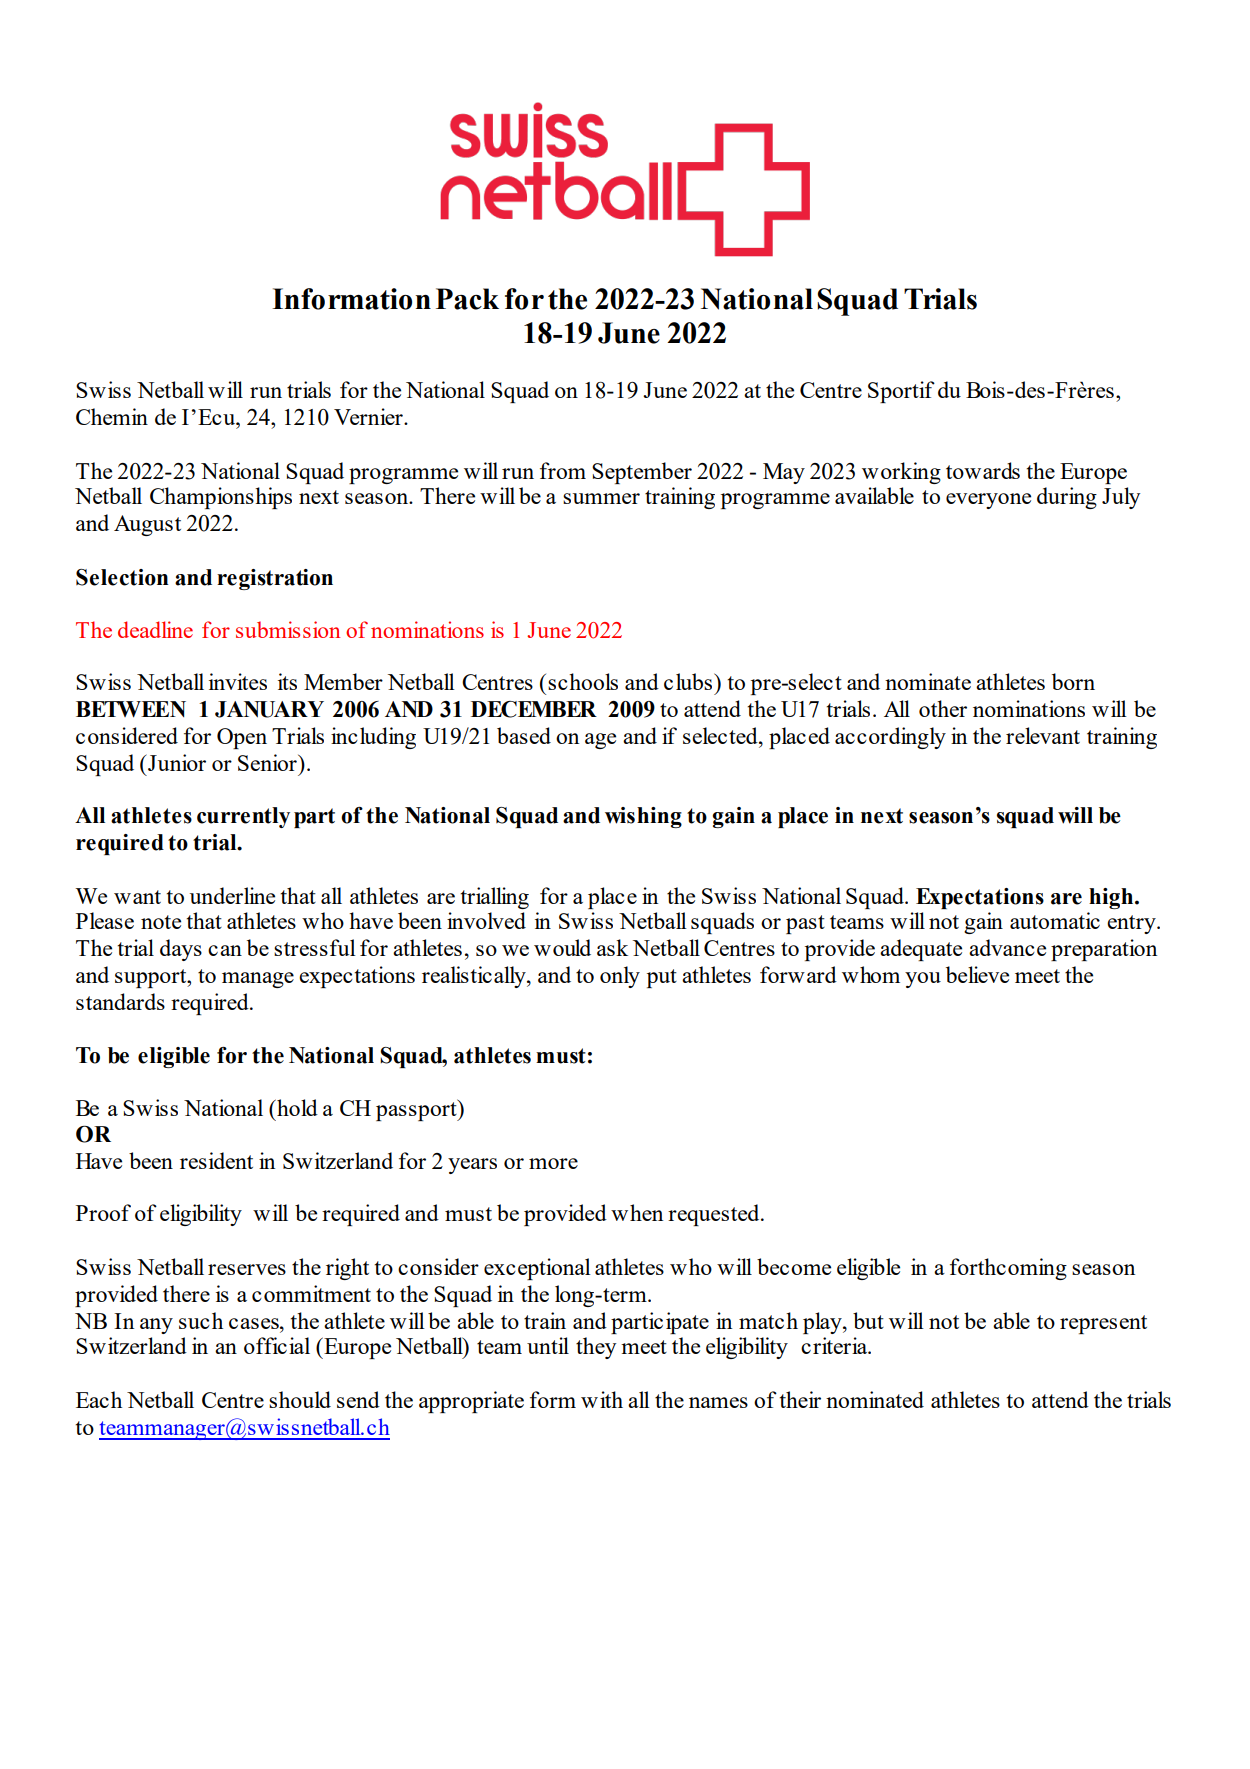 The height and width of the document is (1769, 1250). I want to click on Chemin, so click(112, 416).
